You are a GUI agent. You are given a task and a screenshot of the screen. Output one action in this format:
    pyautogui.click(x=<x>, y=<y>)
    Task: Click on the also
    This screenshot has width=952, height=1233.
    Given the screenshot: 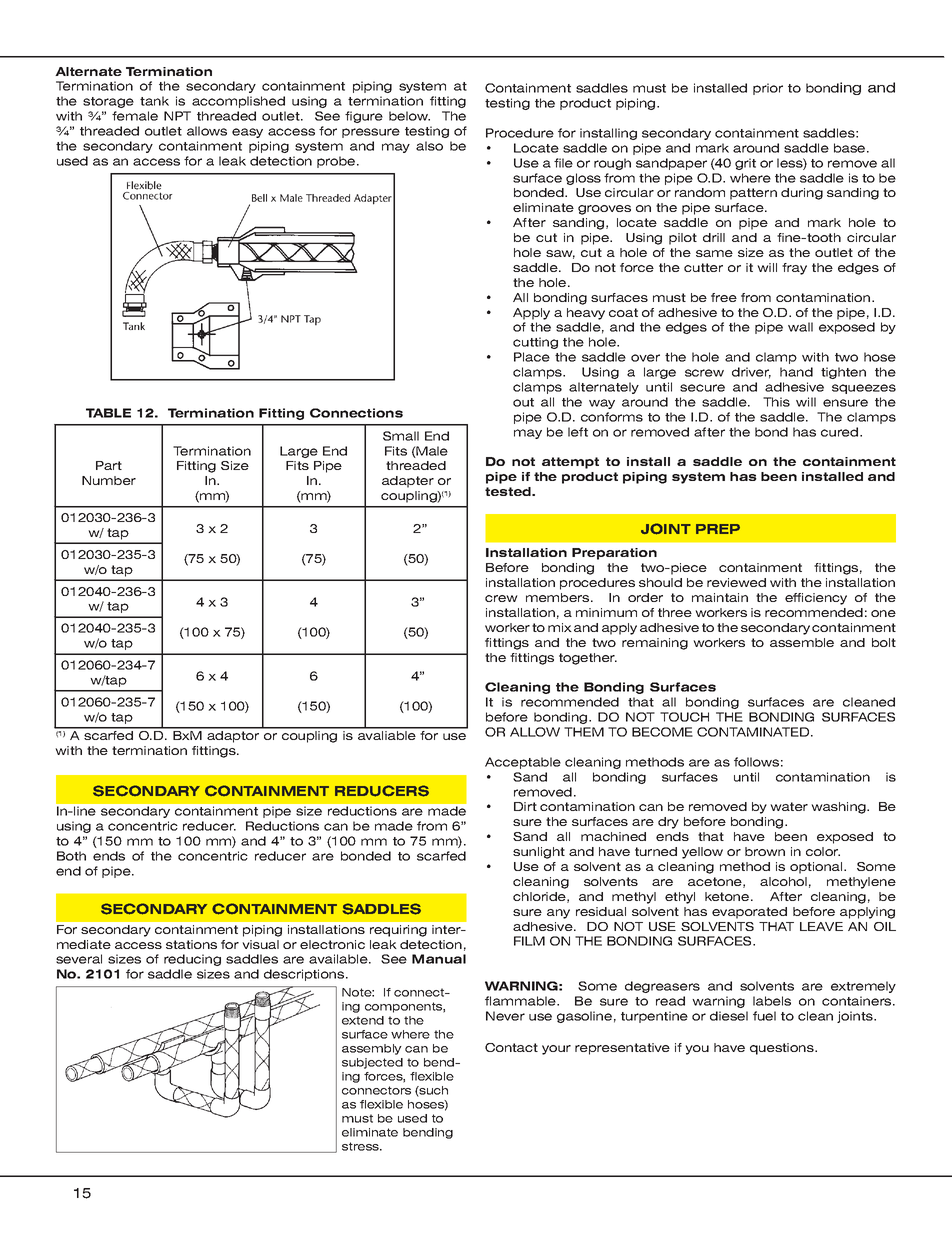 What is the action you would take?
    pyautogui.click(x=429, y=146)
